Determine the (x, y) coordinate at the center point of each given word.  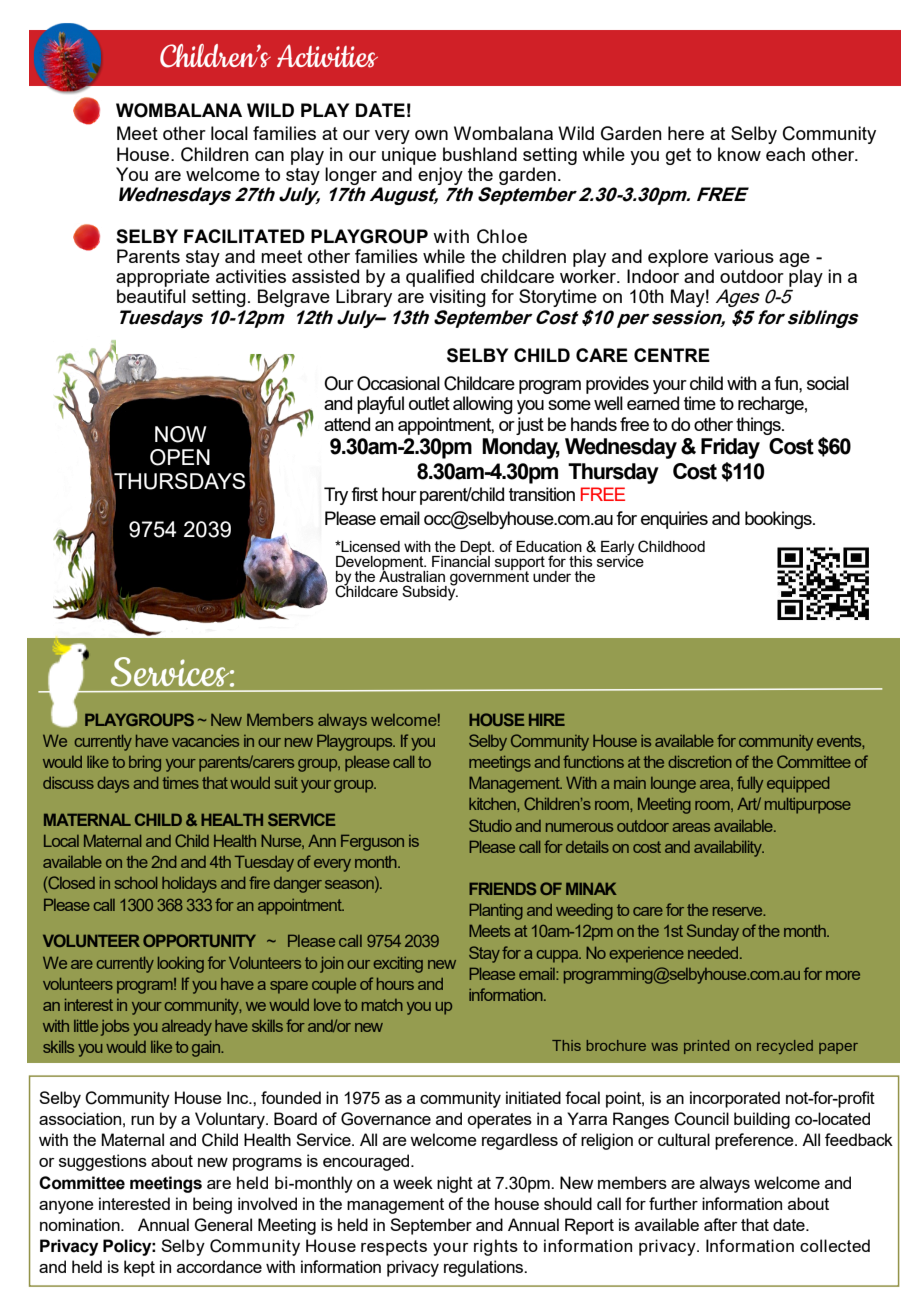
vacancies (205, 741)
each (785, 154)
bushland (480, 154)
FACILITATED (244, 236)
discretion (700, 762)
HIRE (547, 720)
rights (496, 1247)
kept (139, 1268)
